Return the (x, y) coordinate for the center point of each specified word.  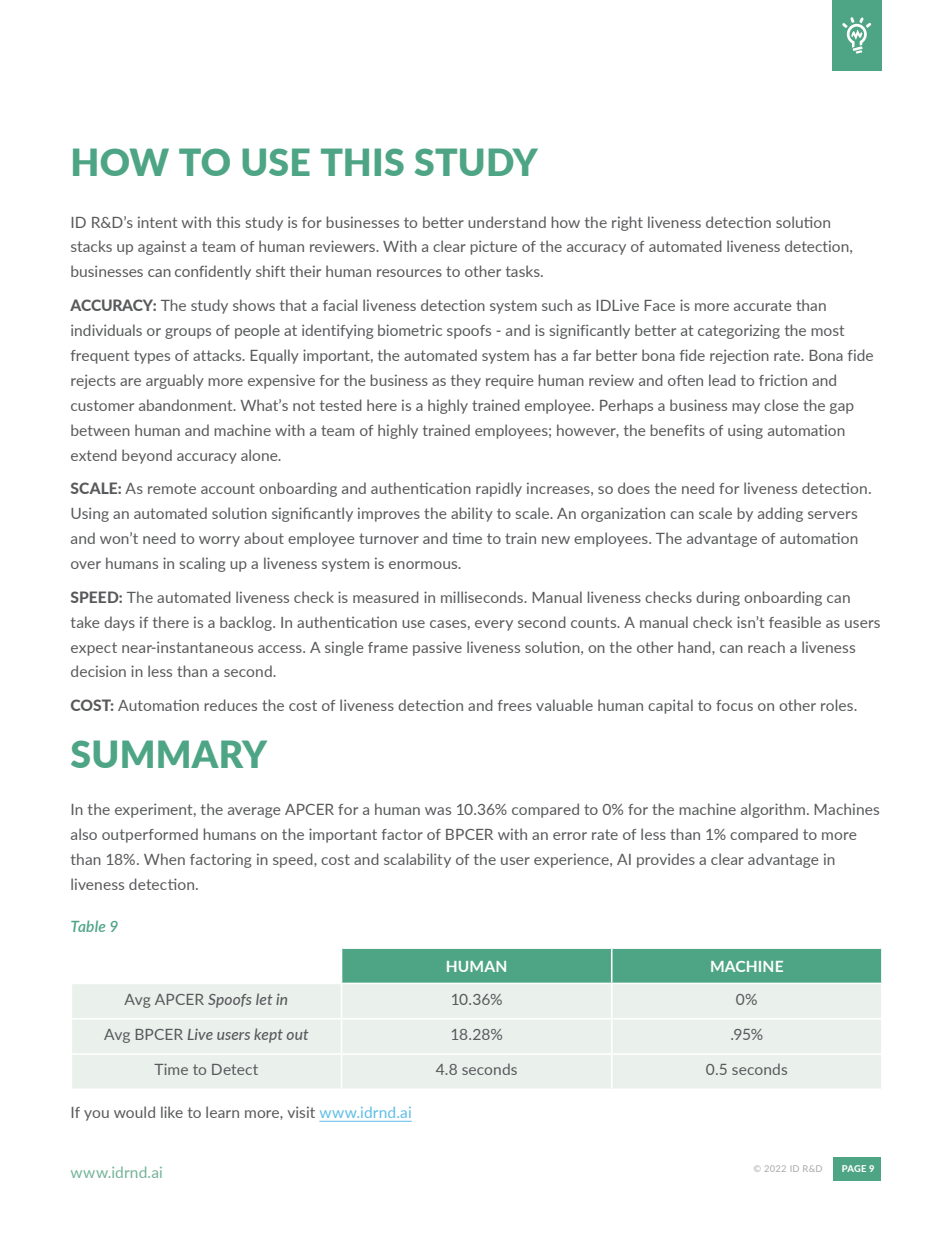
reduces (230, 705)
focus (734, 705)
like (172, 1112)
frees (515, 705)
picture (493, 247)
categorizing (739, 331)
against (162, 247)
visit (301, 1112)
